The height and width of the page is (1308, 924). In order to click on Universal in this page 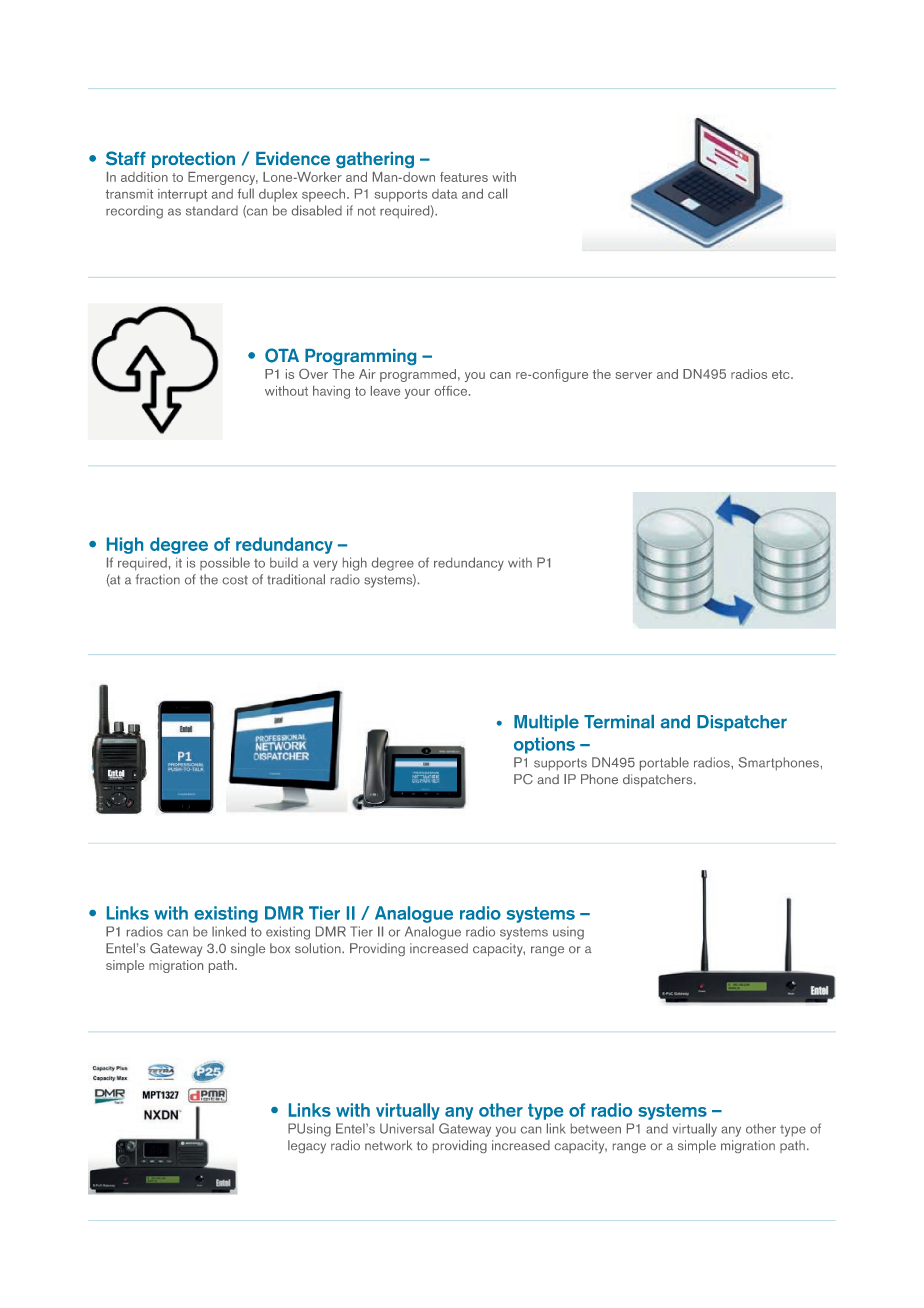, I will do `click(407, 1128)`.
